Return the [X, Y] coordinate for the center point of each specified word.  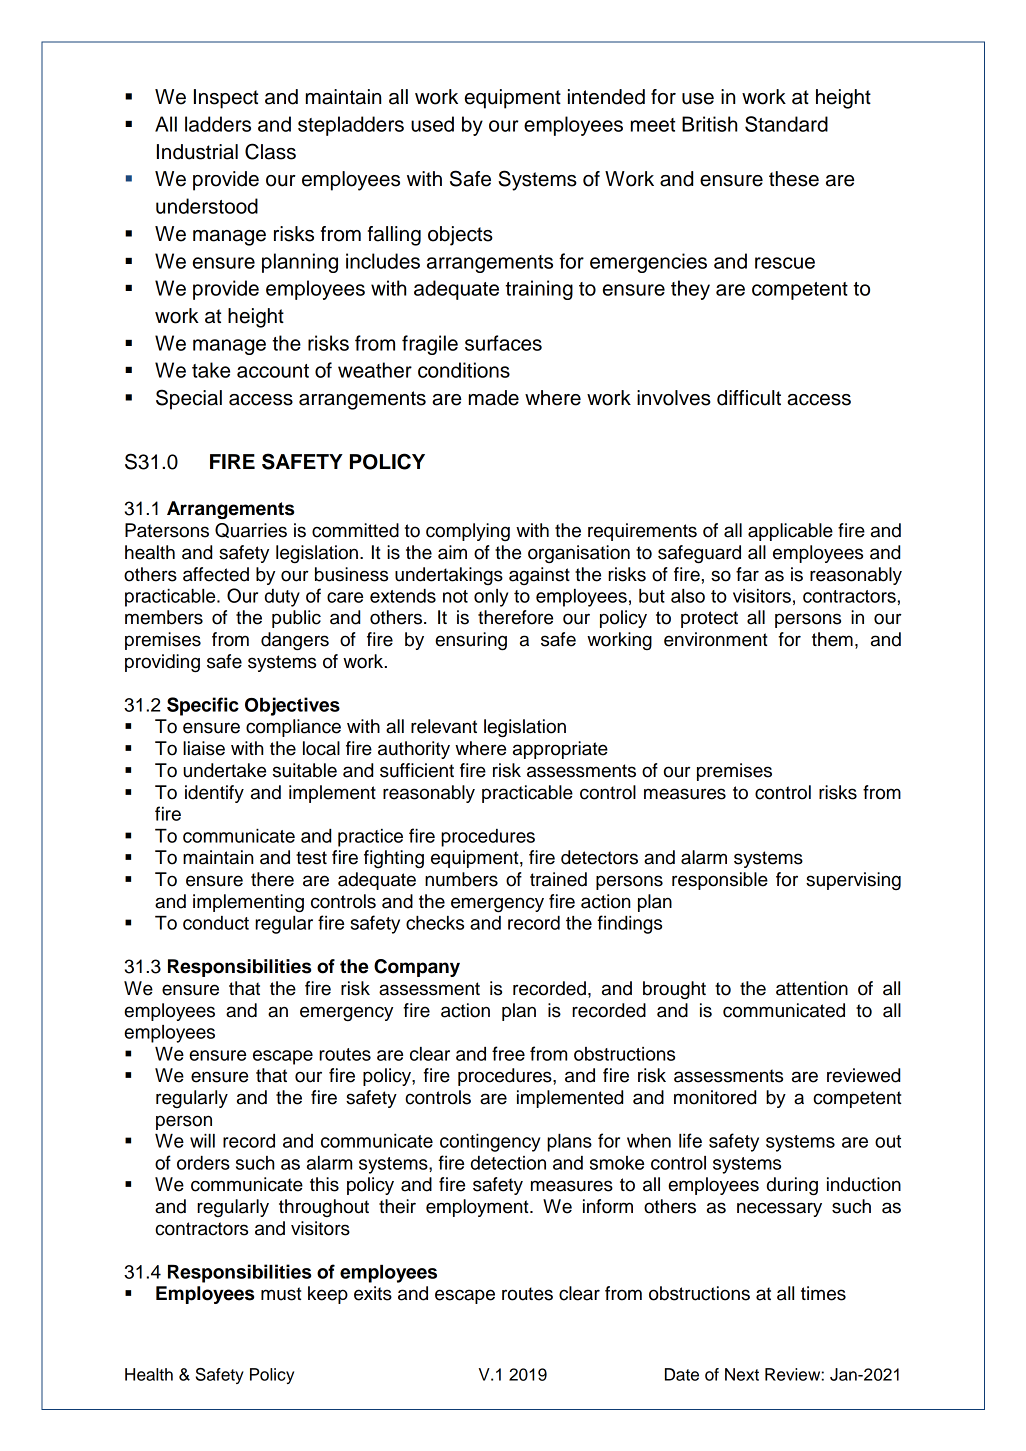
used [432, 124]
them [832, 639]
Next [742, 1374]
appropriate [560, 750]
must [281, 1294]
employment [478, 1208]
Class [270, 151]
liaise [204, 748]
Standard [786, 124]
